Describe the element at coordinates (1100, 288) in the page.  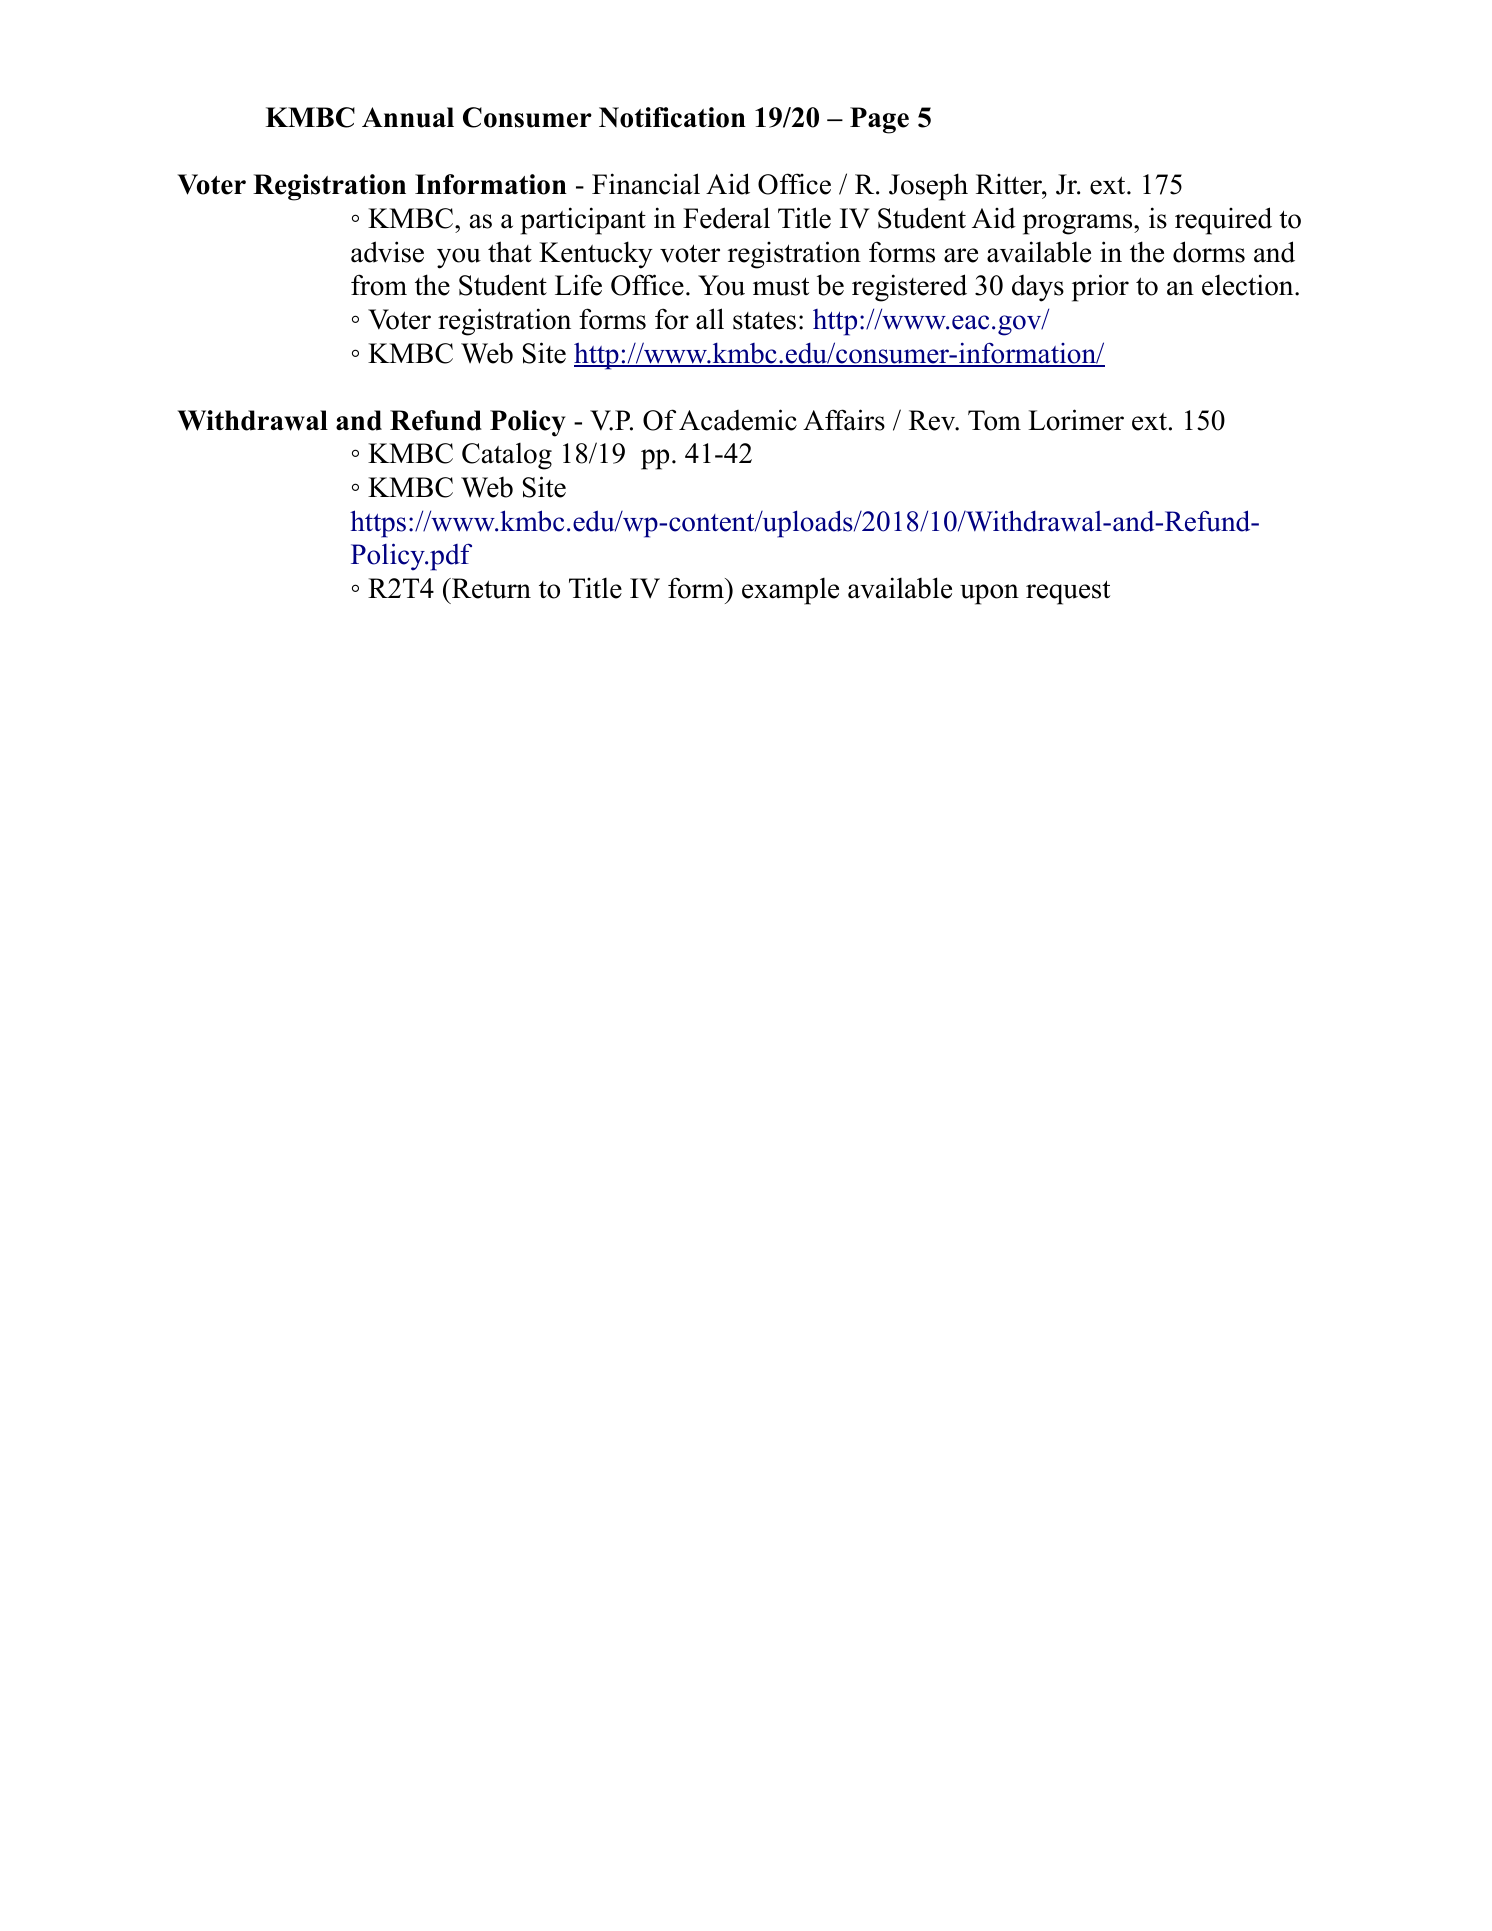
I see `prior` at that location.
